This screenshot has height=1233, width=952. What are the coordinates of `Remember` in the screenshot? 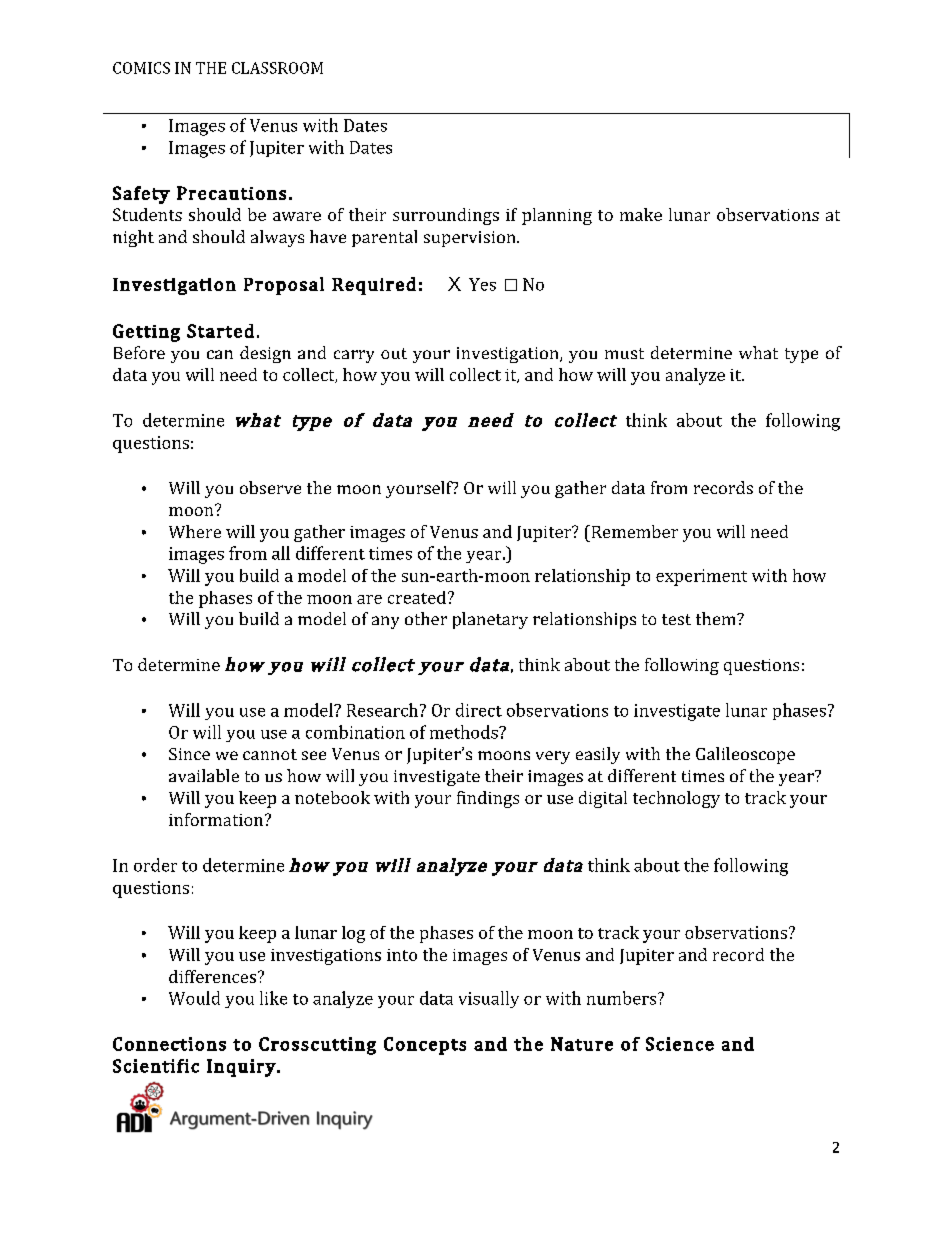 It's located at (633, 531).
